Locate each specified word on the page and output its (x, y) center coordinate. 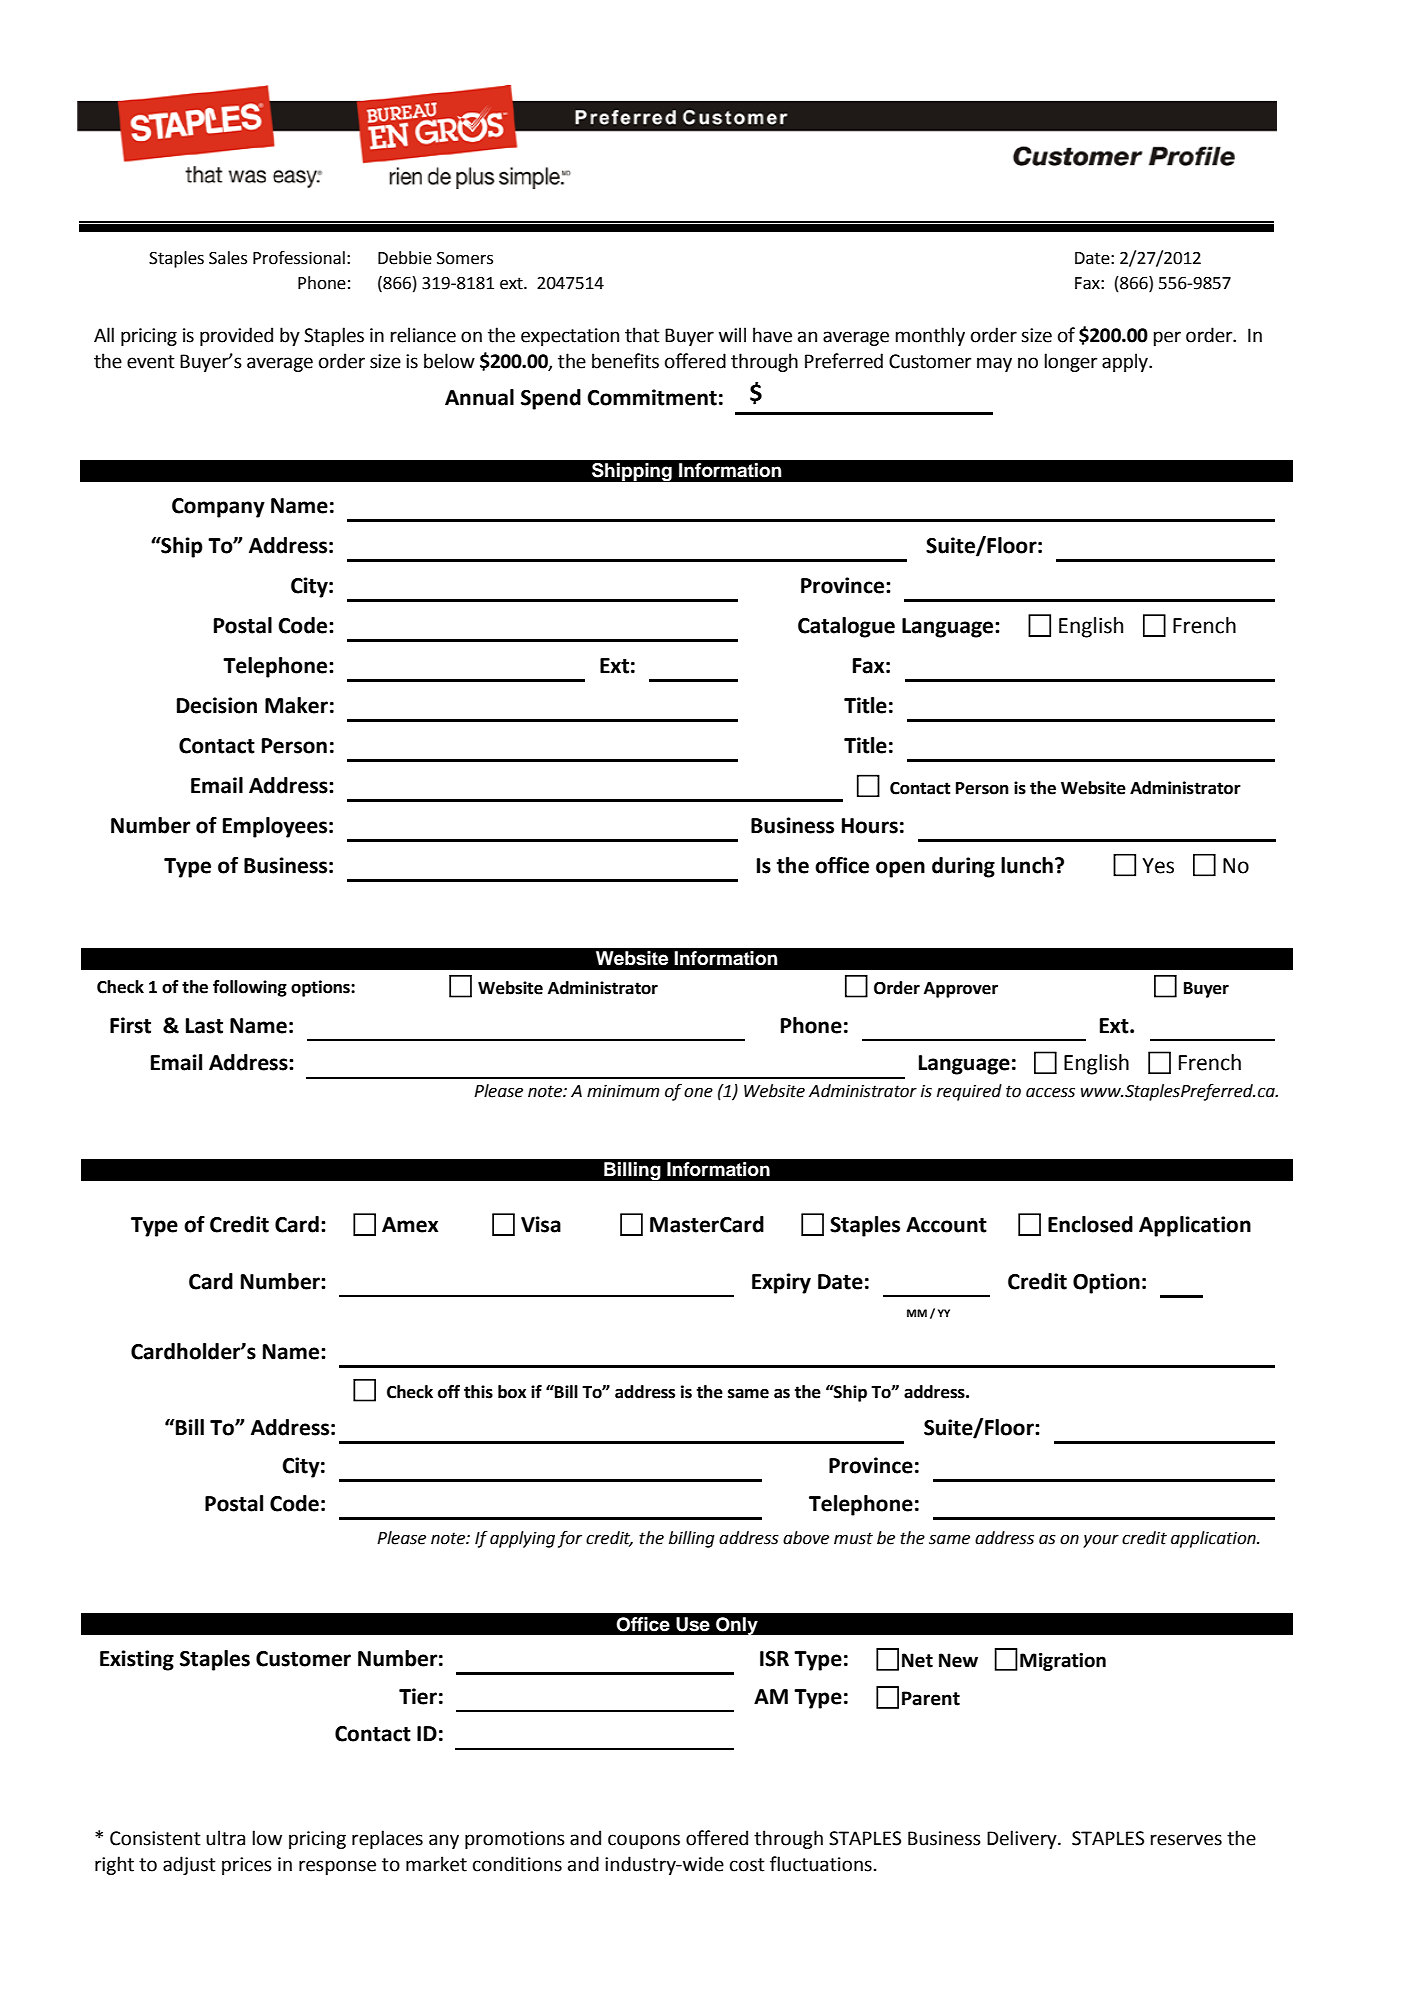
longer (1070, 362)
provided (236, 336)
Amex (410, 1225)
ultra (225, 1838)
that (642, 335)
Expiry (781, 1283)
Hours (870, 826)
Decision (217, 705)
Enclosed (1090, 1224)
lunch (1027, 865)
